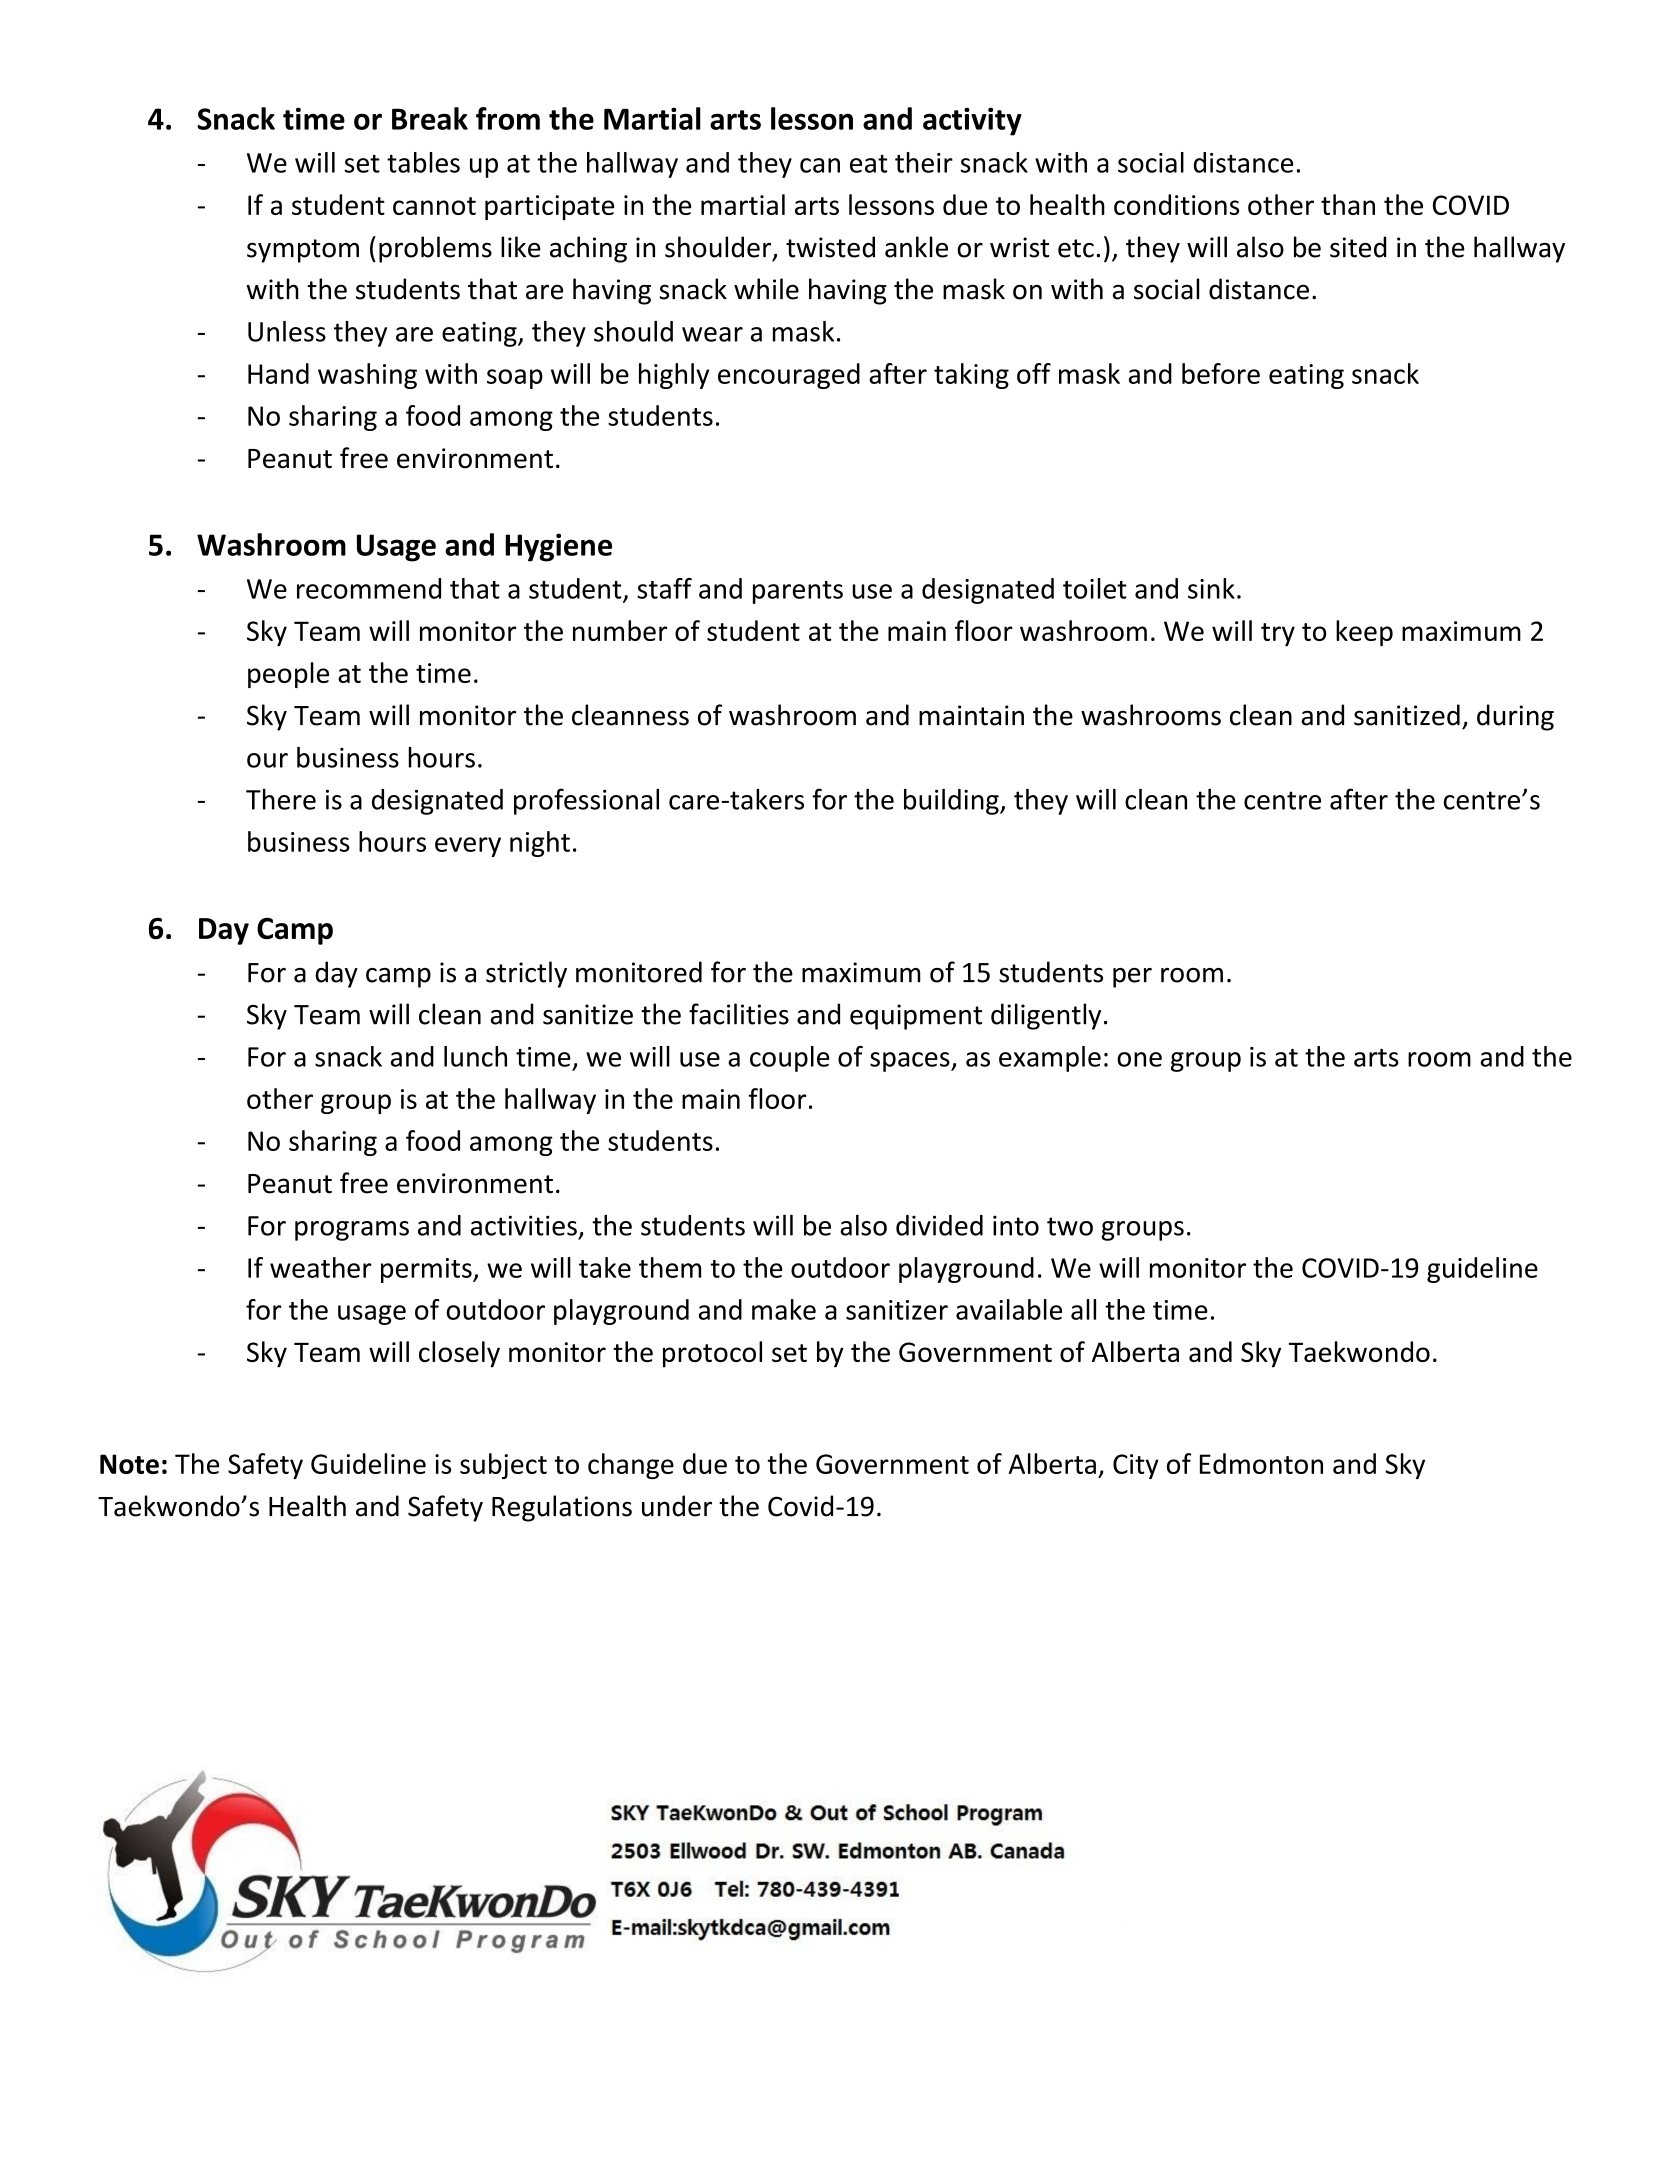  I want to click on than, so click(1348, 204).
